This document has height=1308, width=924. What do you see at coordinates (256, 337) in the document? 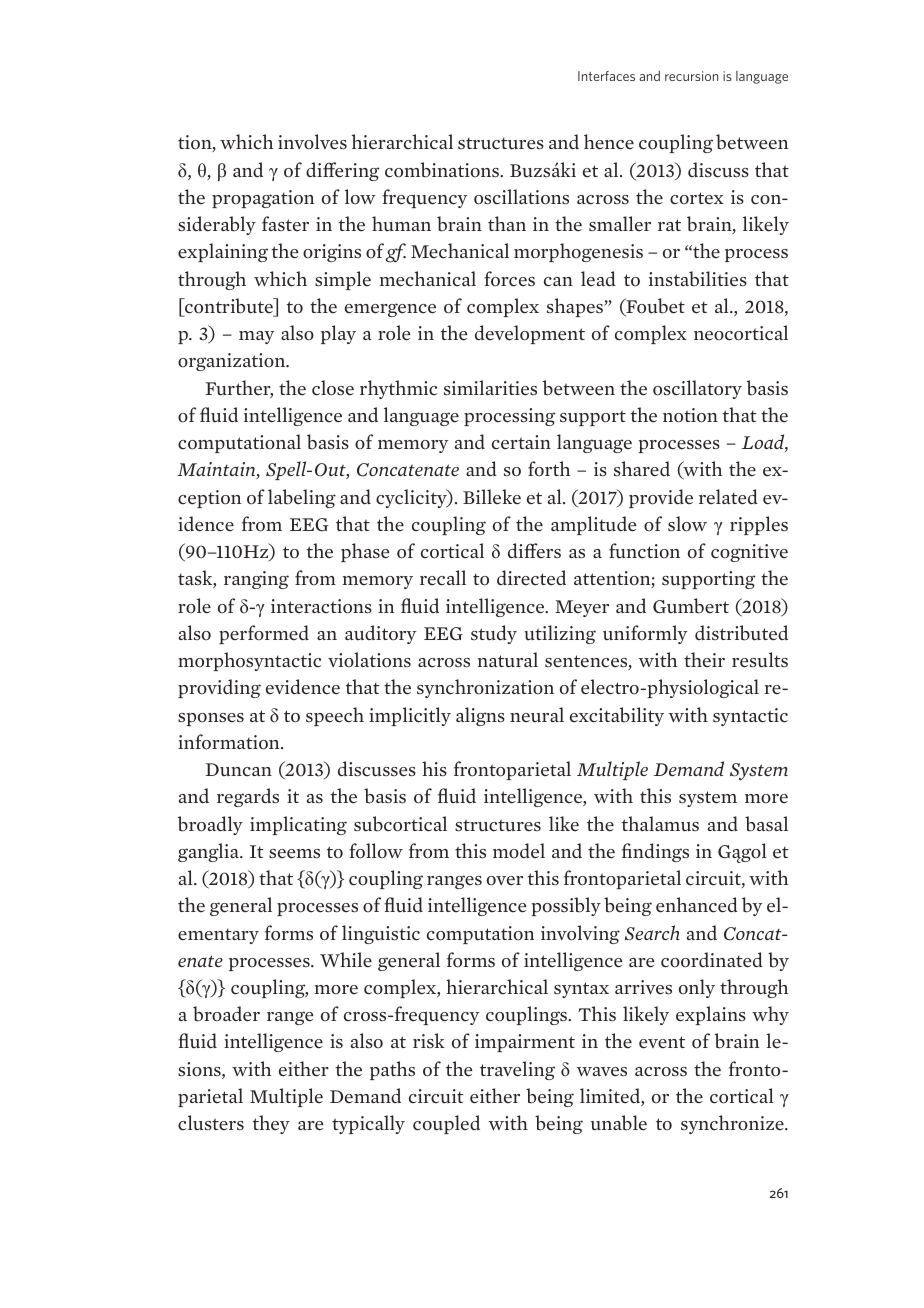
I see `may` at bounding box center [256, 337].
